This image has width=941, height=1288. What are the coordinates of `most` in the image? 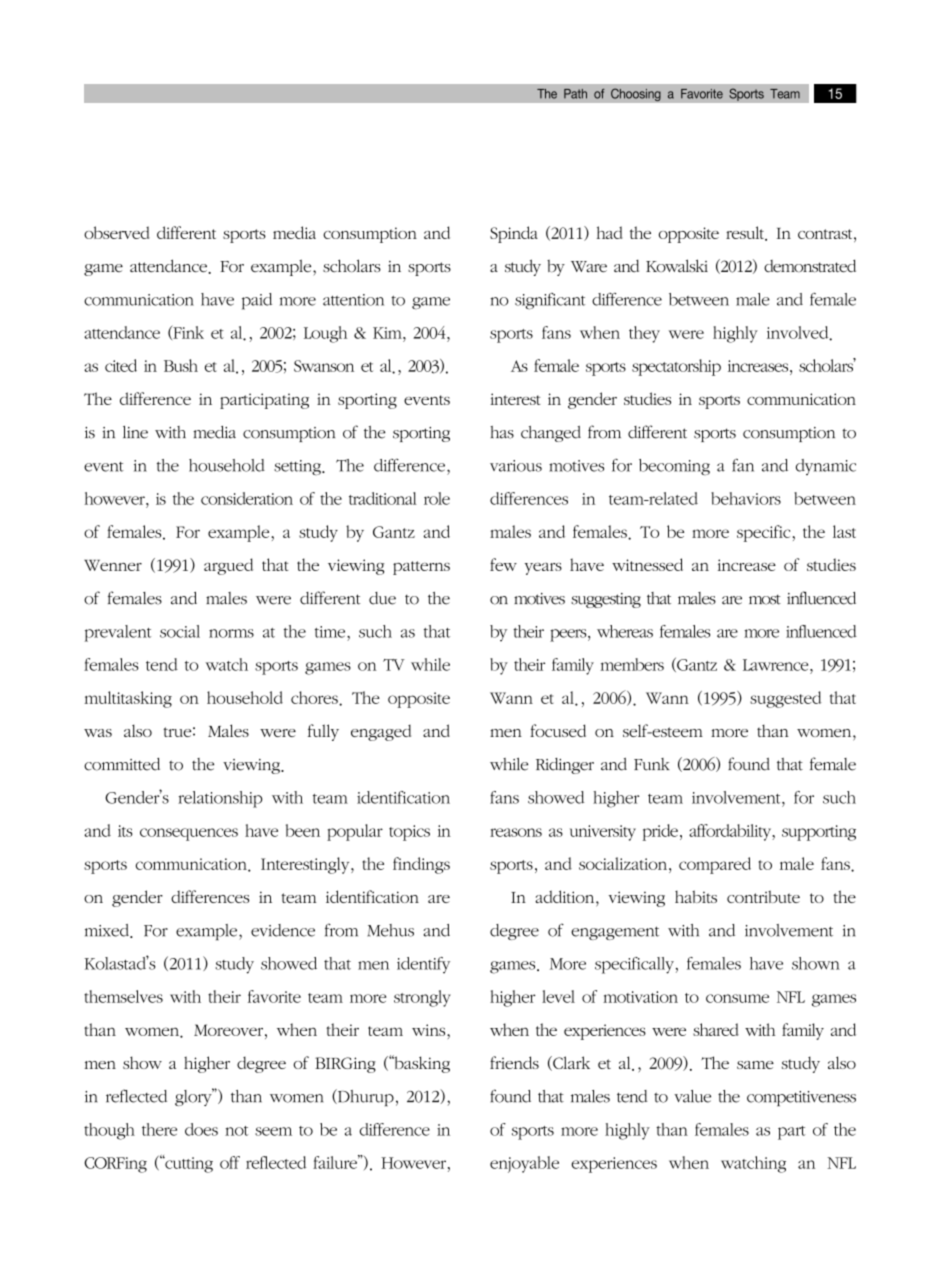 It's located at (765, 600).
